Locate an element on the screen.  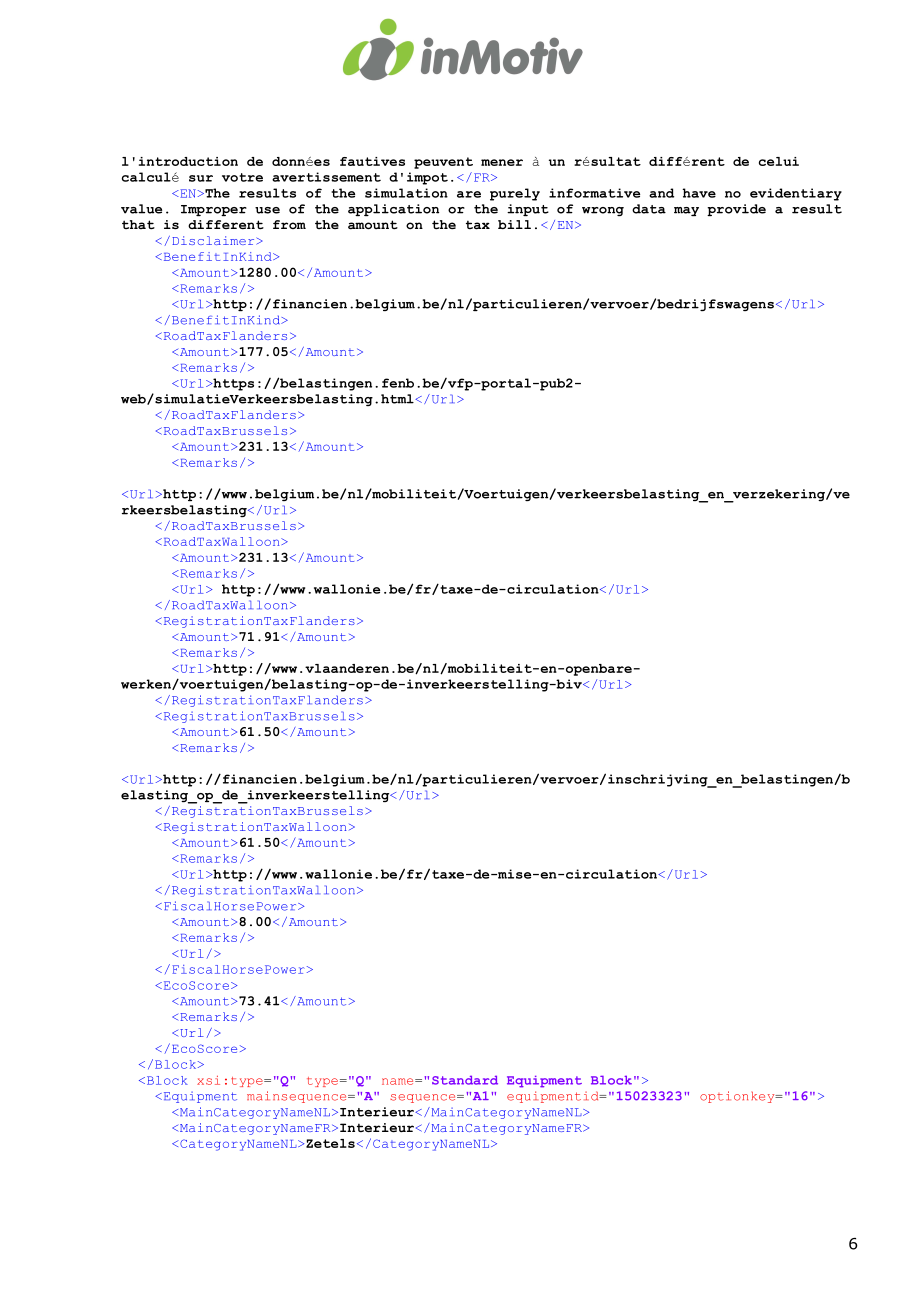
have is located at coordinates (699, 193).
